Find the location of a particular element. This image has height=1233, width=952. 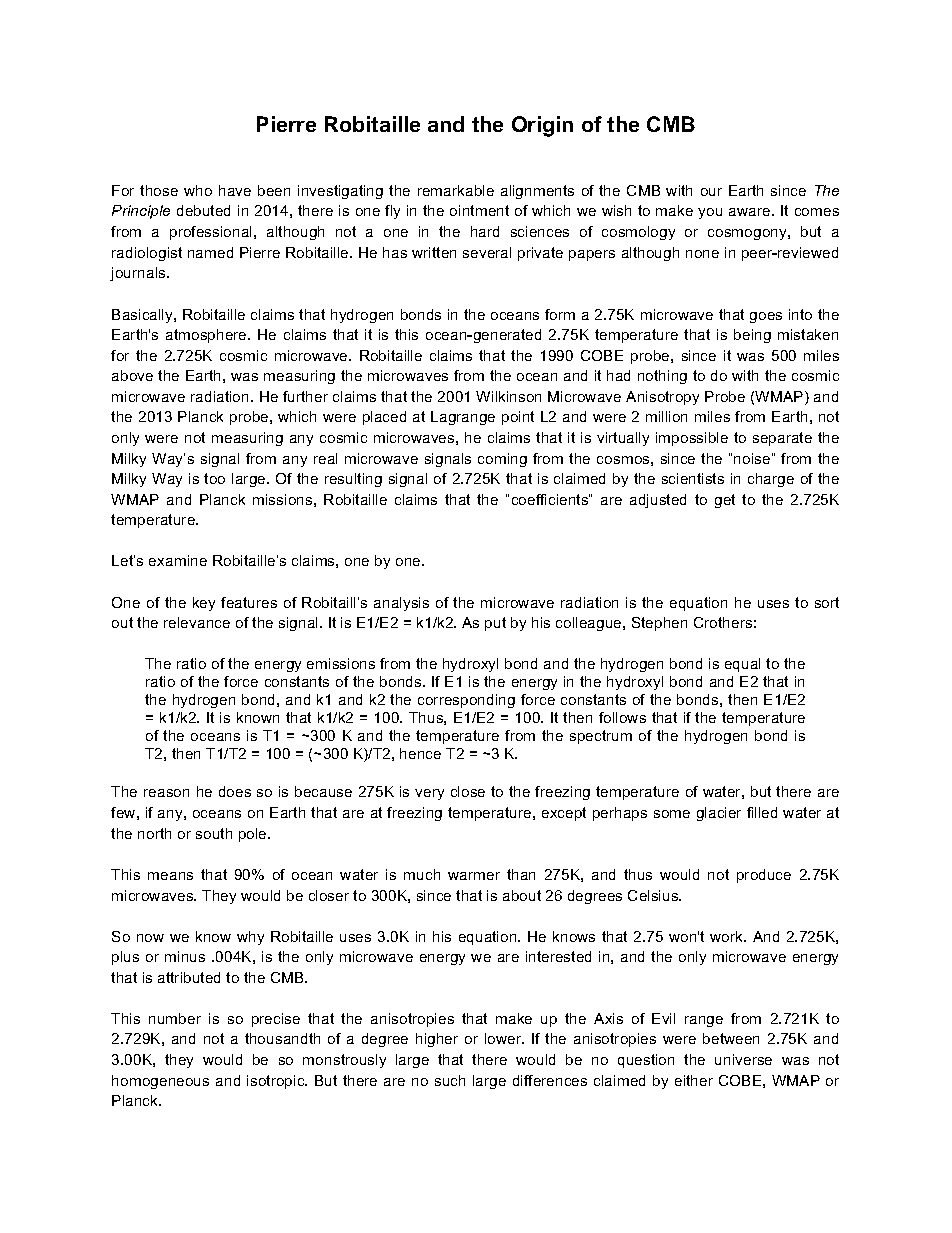

aware is located at coordinates (751, 212).
